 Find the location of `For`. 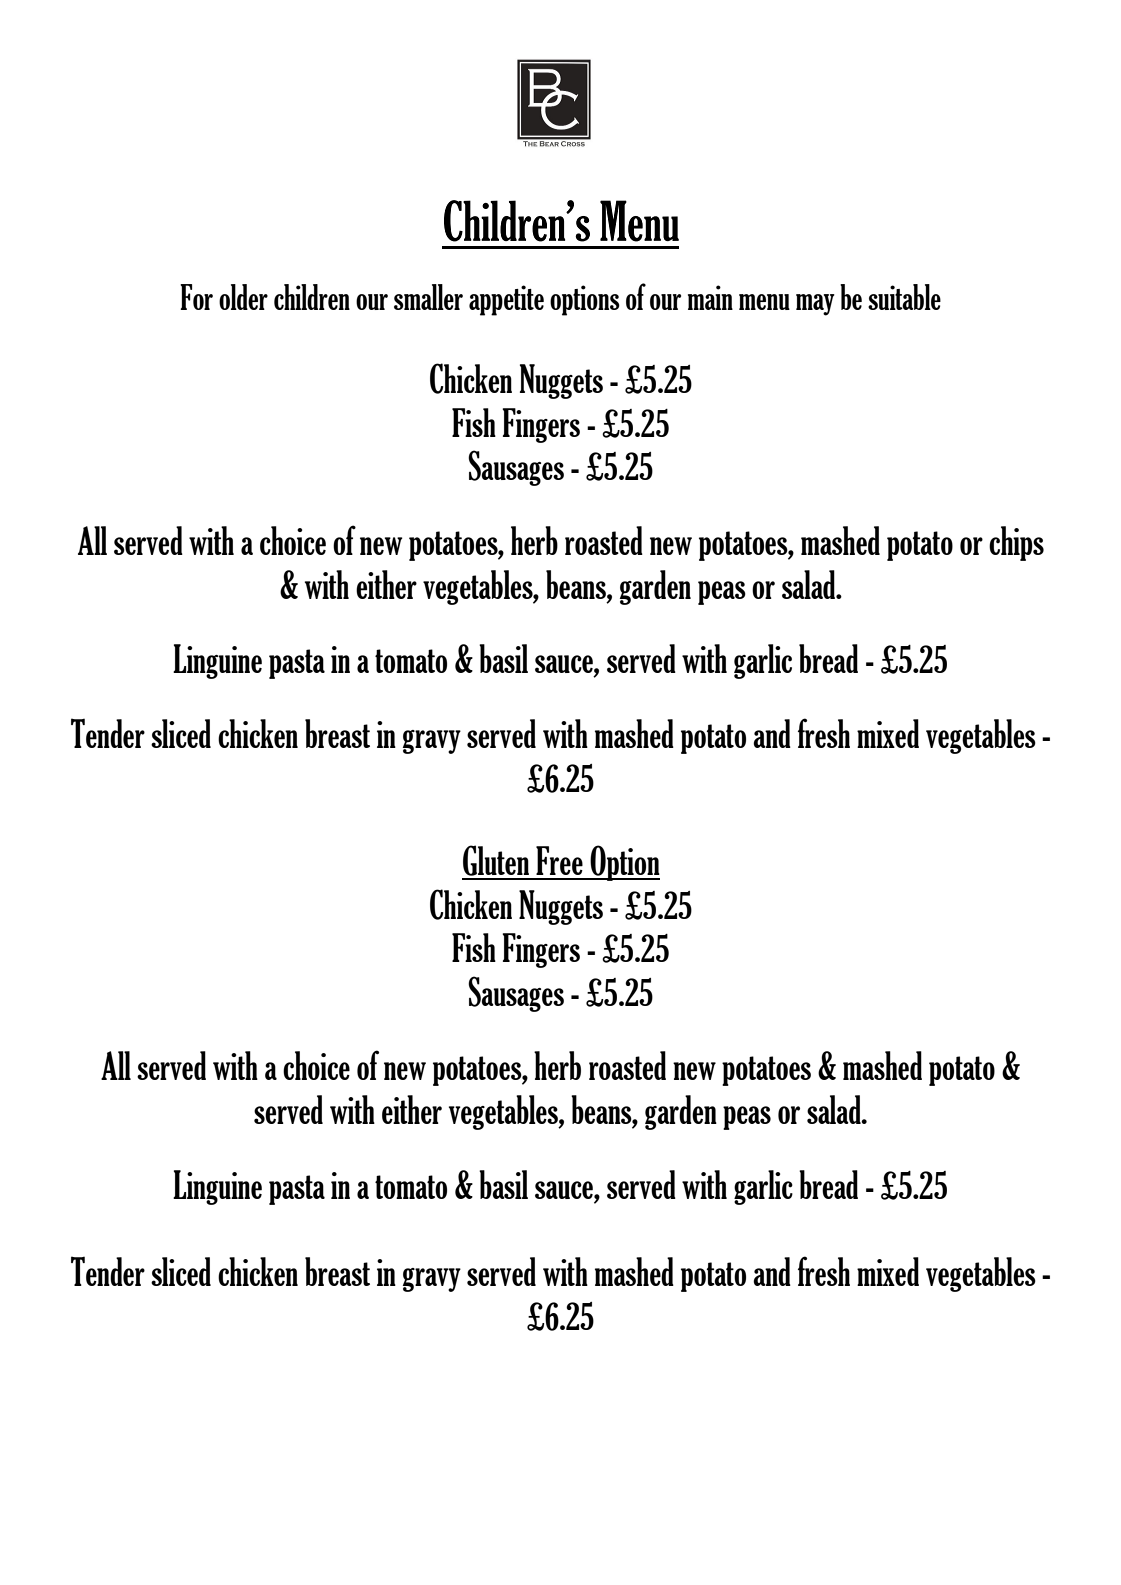

For is located at coordinates (196, 297).
